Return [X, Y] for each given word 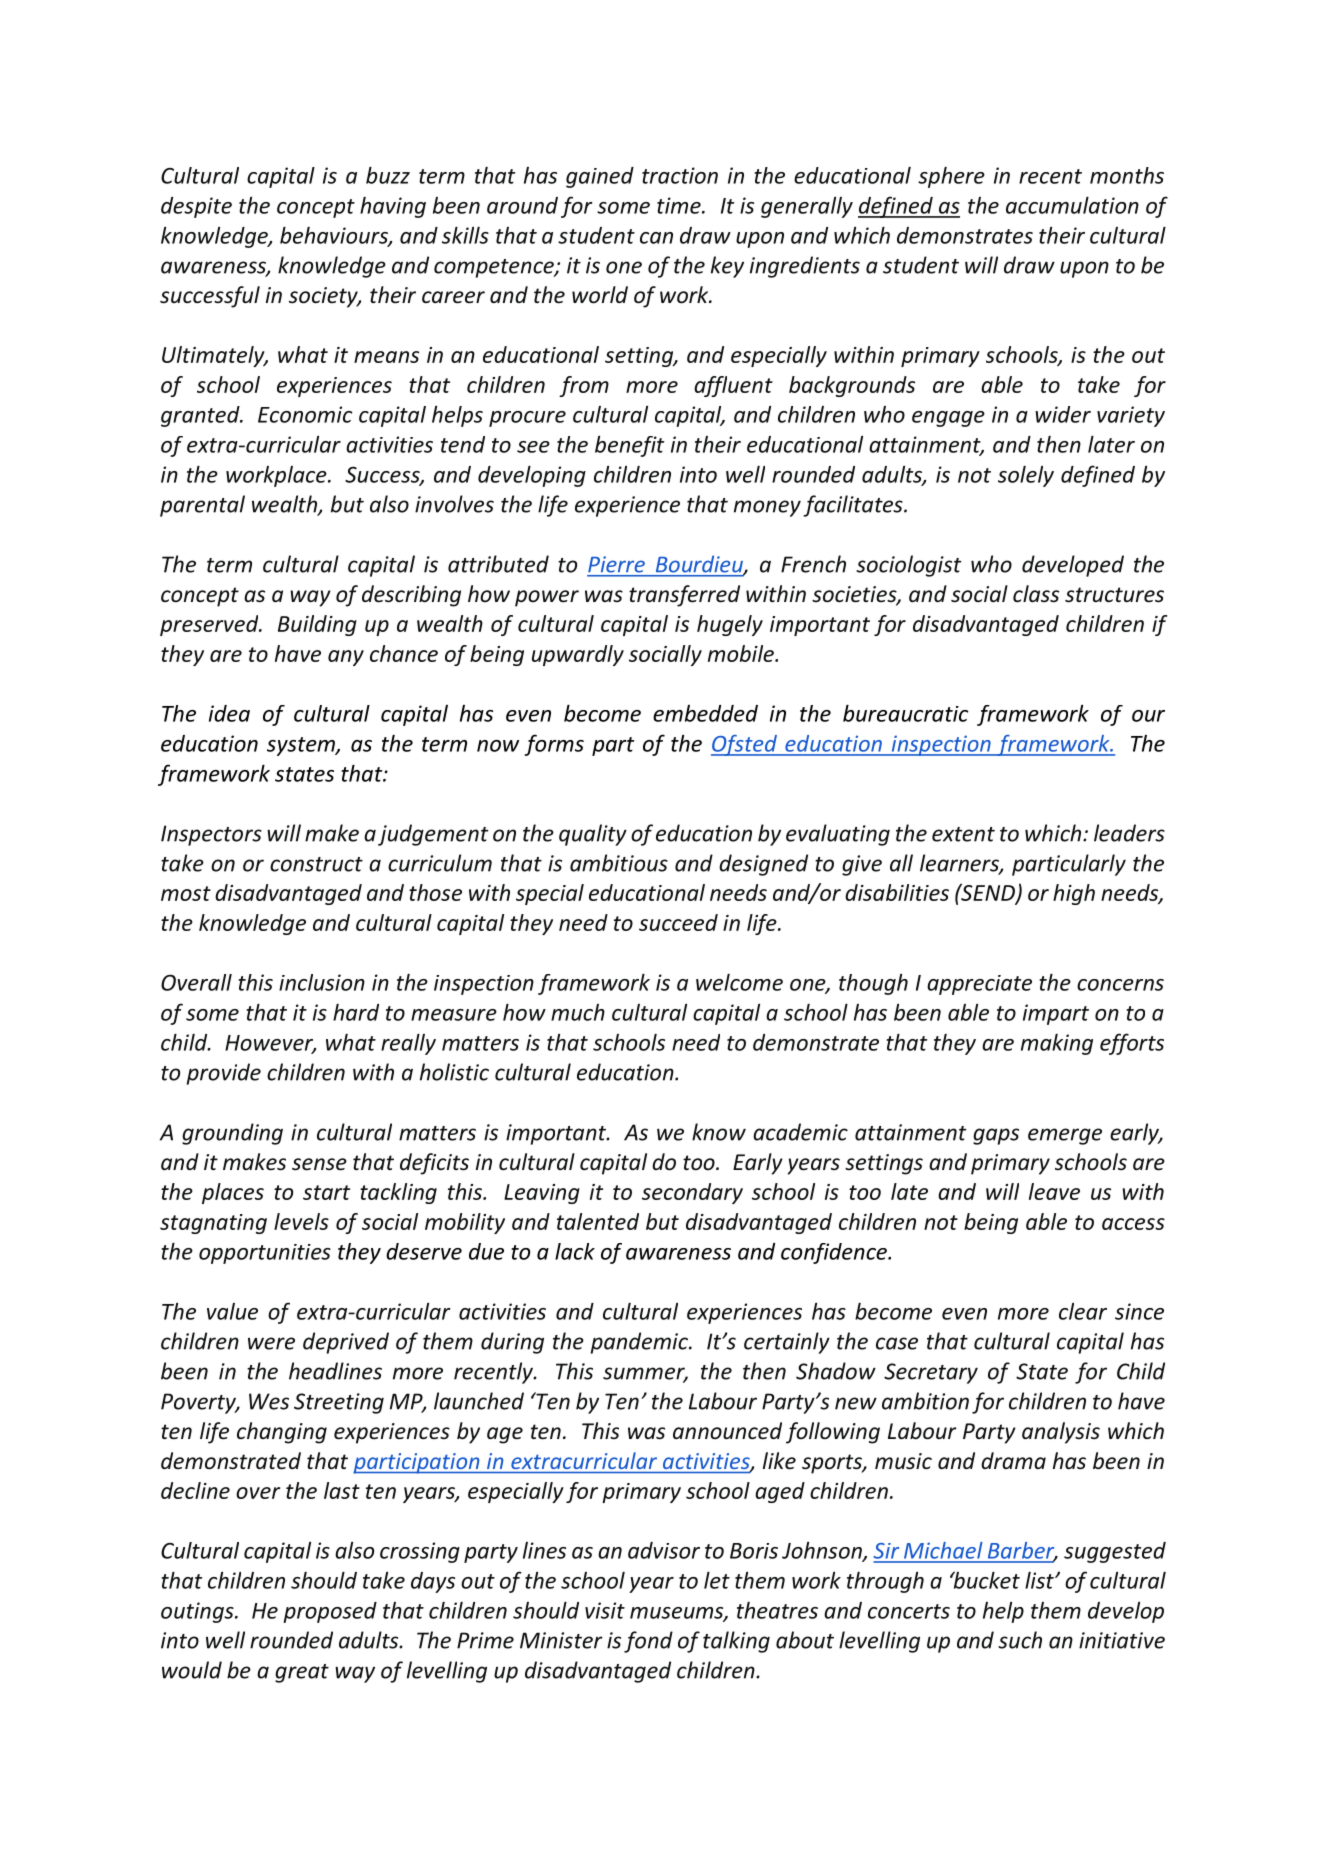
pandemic [640, 1343]
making [1057, 1044]
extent [963, 834]
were [271, 1343]
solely [1026, 476]
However [270, 1044]
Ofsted [745, 745]
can [656, 238]
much [578, 1012]
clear [1083, 1311]
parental [202, 506]
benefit [629, 446]
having [393, 207]
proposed [330, 1612]
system [302, 746]
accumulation [1072, 205]
